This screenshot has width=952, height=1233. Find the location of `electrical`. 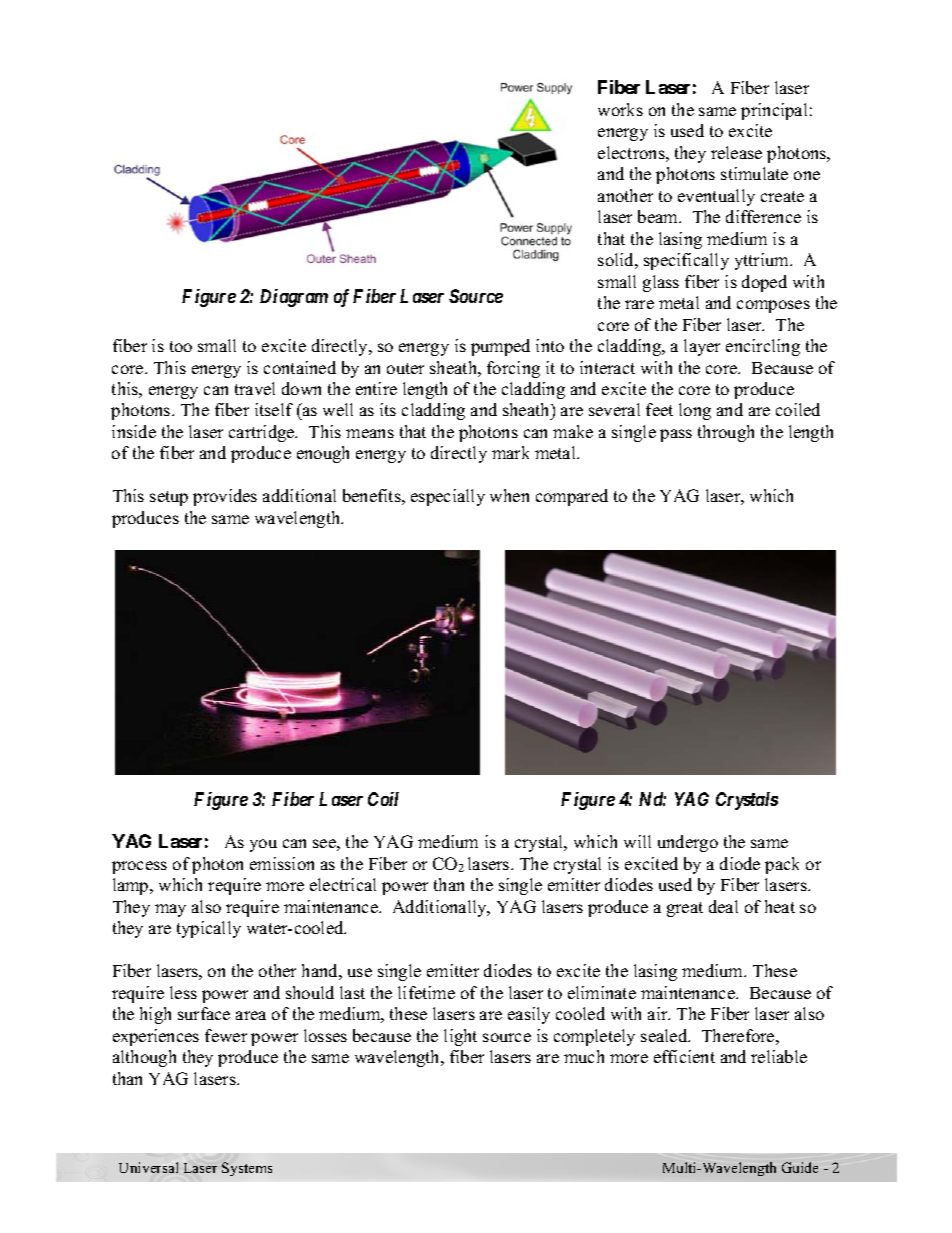

electrical is located at coordinates (343, 884).
